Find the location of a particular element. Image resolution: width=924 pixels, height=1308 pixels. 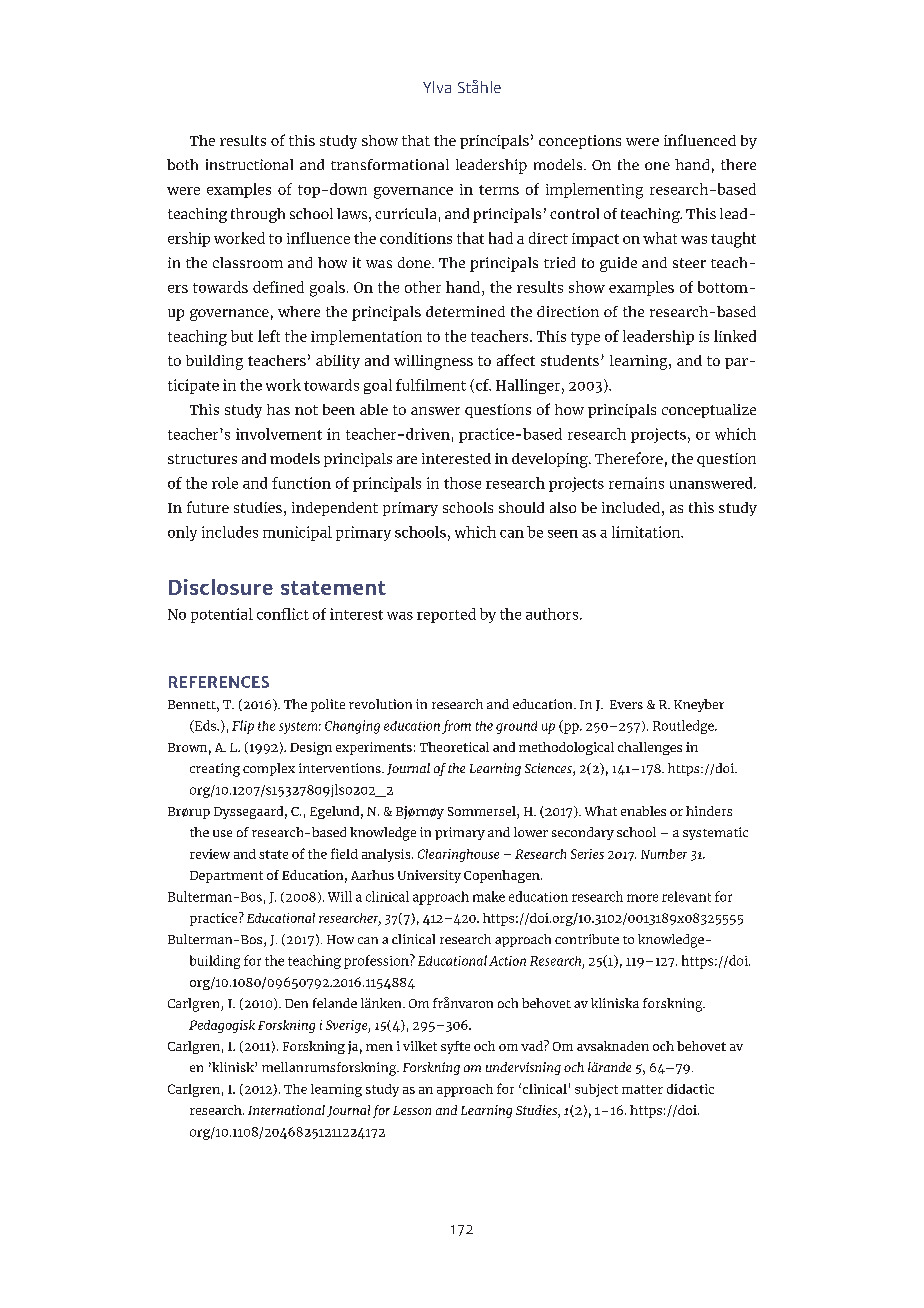

International is located at coordinates (286, 1110).
